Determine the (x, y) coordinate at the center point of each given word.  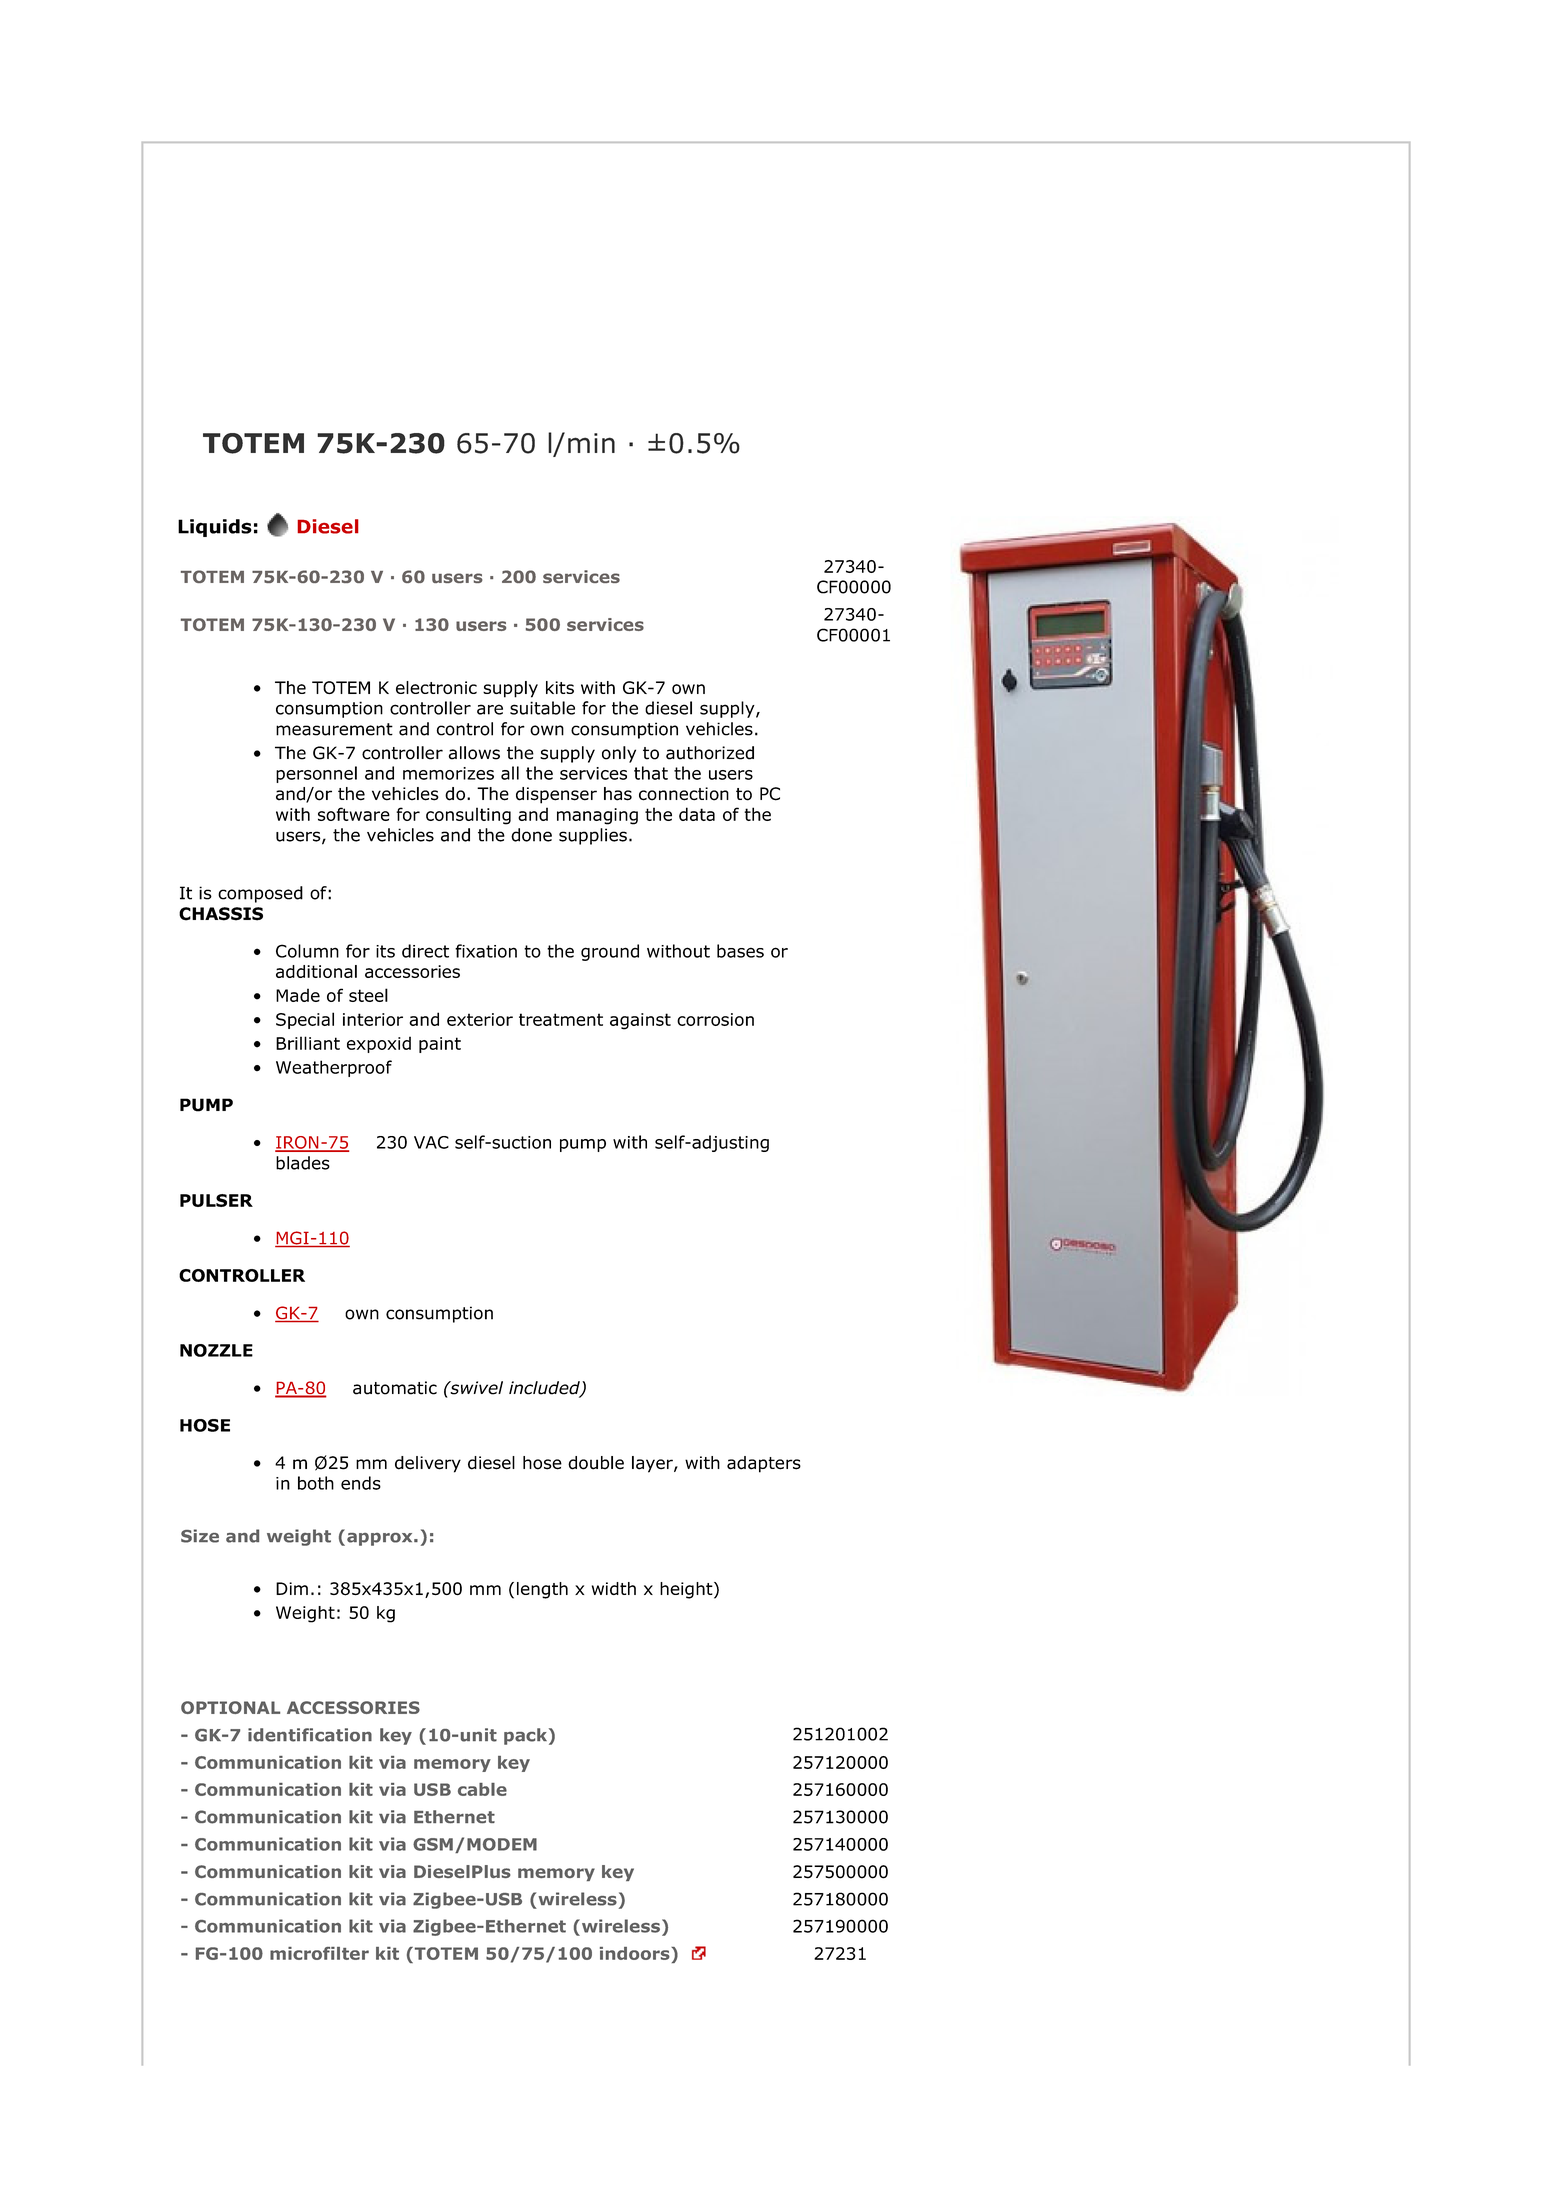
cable (482, 1789)
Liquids (215, 528)
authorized (710, 753)
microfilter (319, 1953)
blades (303, 1163)
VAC (431, 1142)
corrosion (715, 1019)
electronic (436, 687)
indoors (636, 1953)
